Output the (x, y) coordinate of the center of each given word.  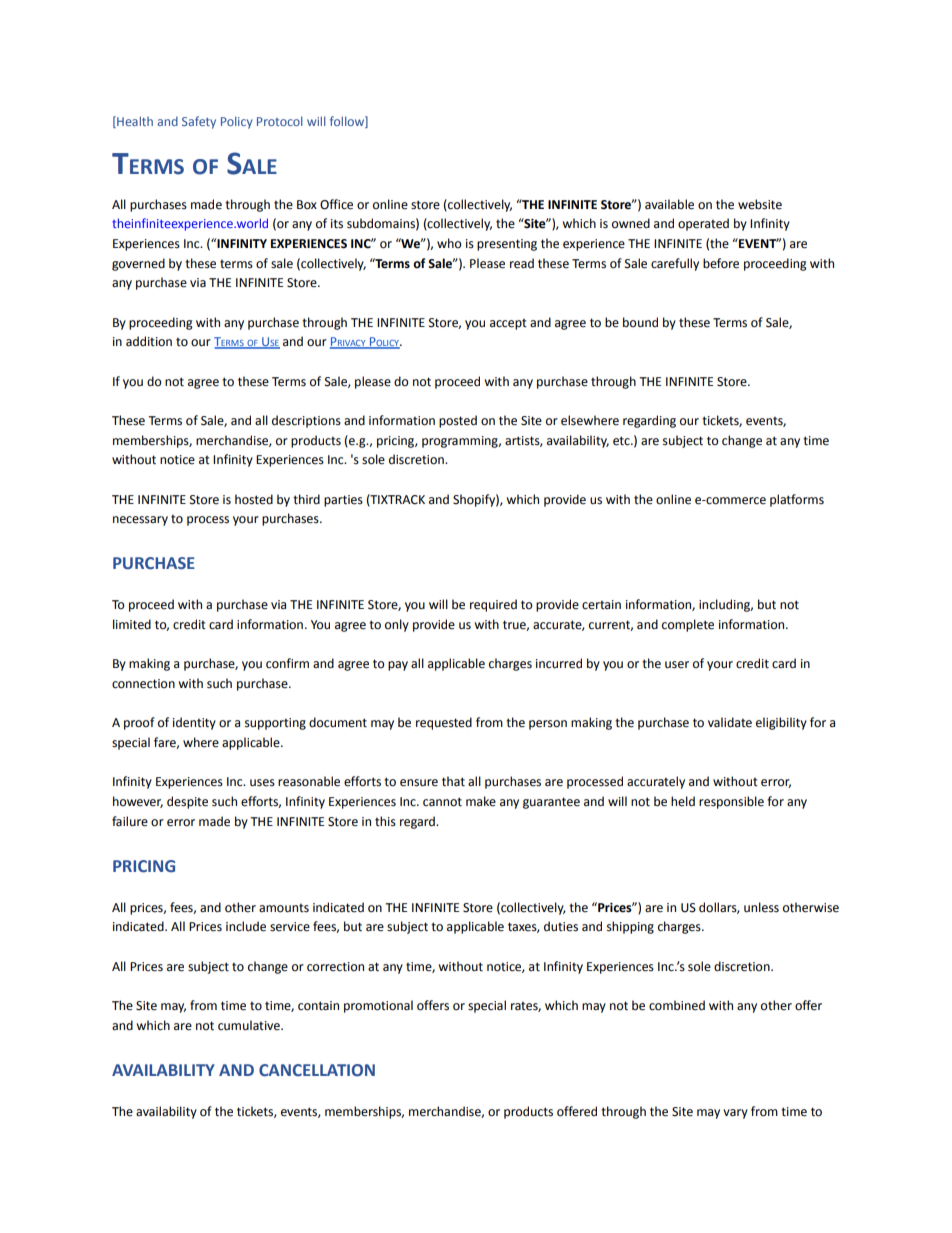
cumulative (250, 1025)
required (493, 605)
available (669, 204)
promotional (378, 1006)
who (449, 243)
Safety (199, 122)
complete (688, 625)
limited (132, 624)
